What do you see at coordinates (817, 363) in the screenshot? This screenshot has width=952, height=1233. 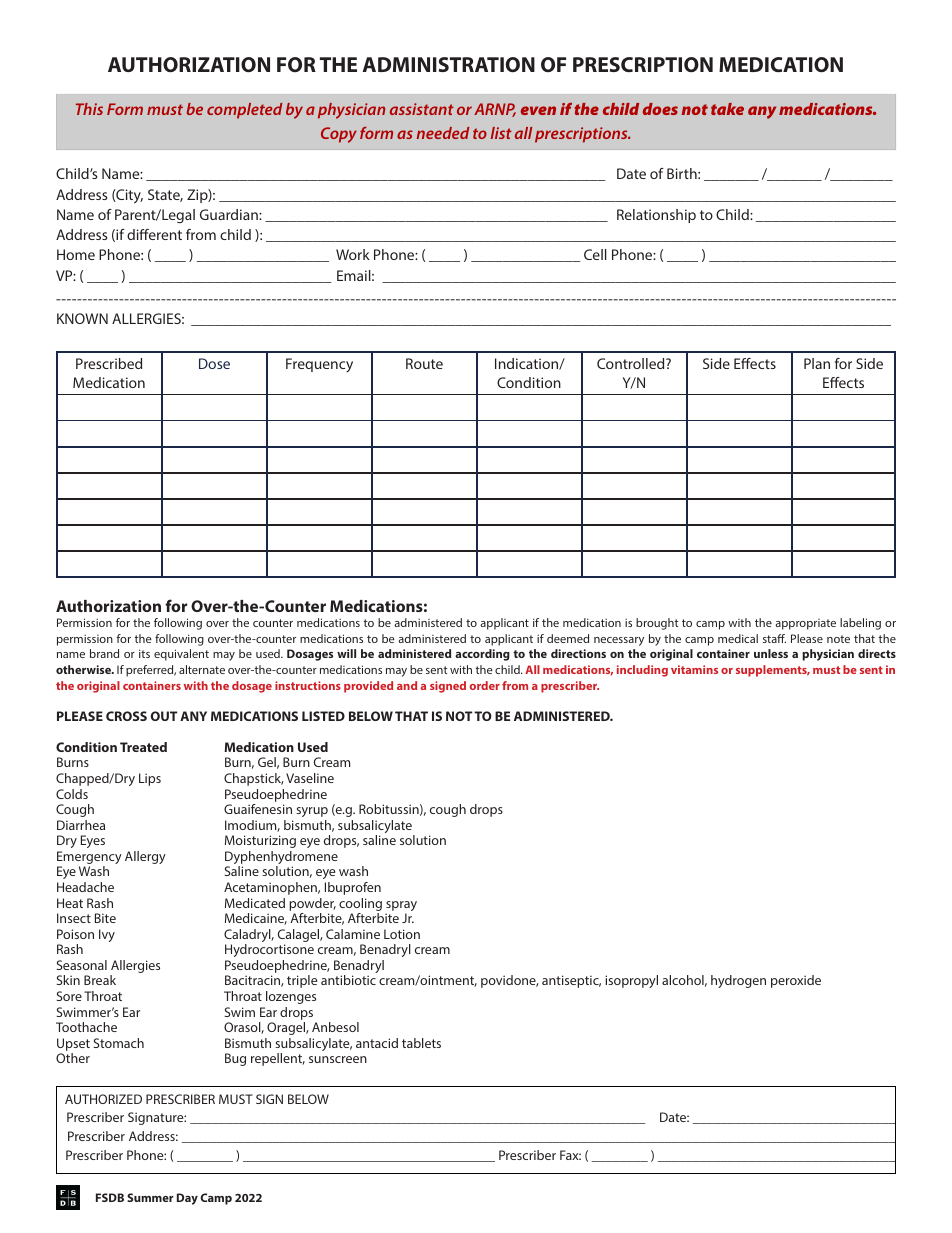 I see `Plan` at bounding box center [817, 363].
